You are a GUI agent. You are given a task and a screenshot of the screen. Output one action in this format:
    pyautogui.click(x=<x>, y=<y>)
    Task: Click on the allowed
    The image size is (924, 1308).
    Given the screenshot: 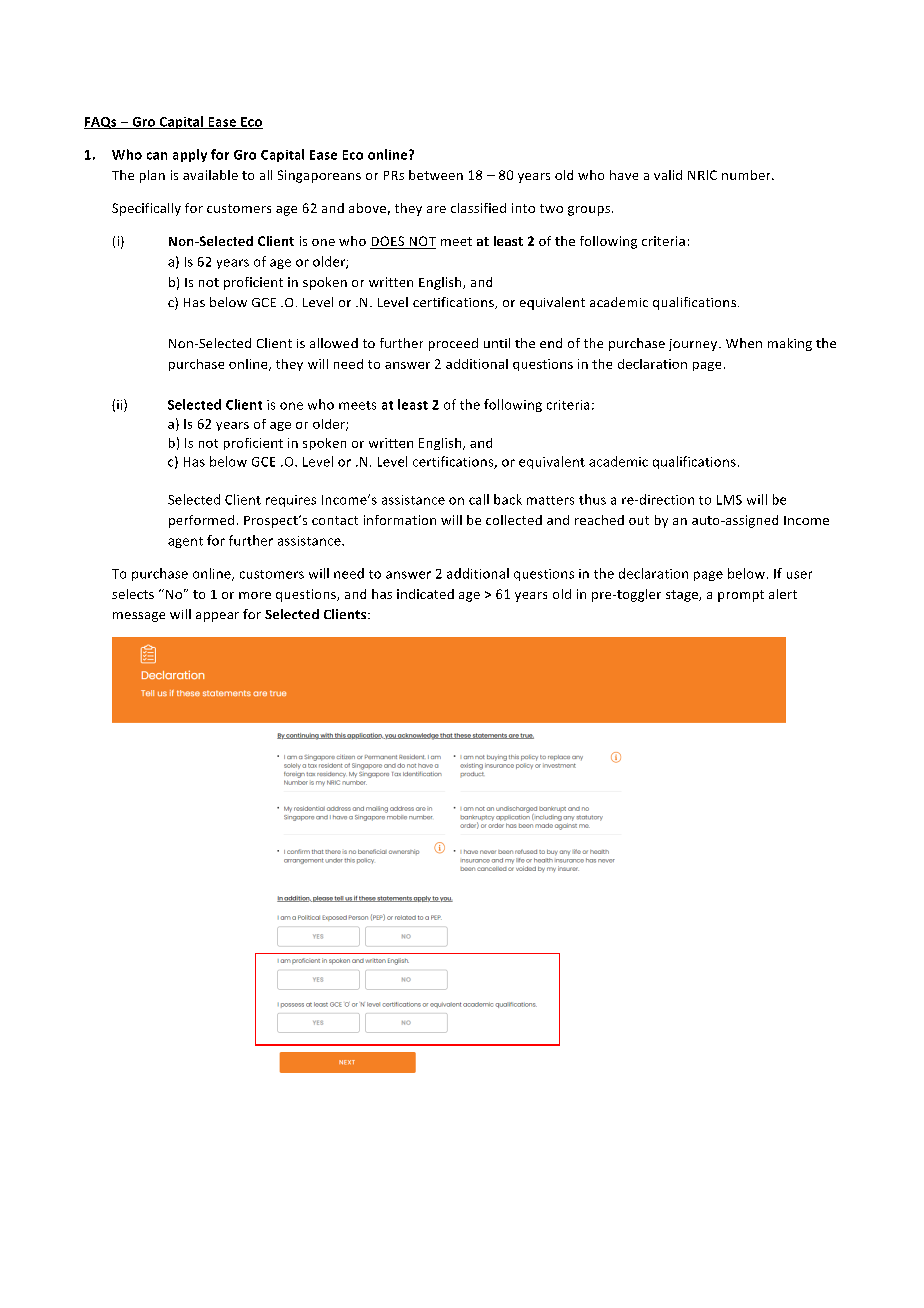 What is the action you would take?
    pyautogui.click(x=334, y=343)
